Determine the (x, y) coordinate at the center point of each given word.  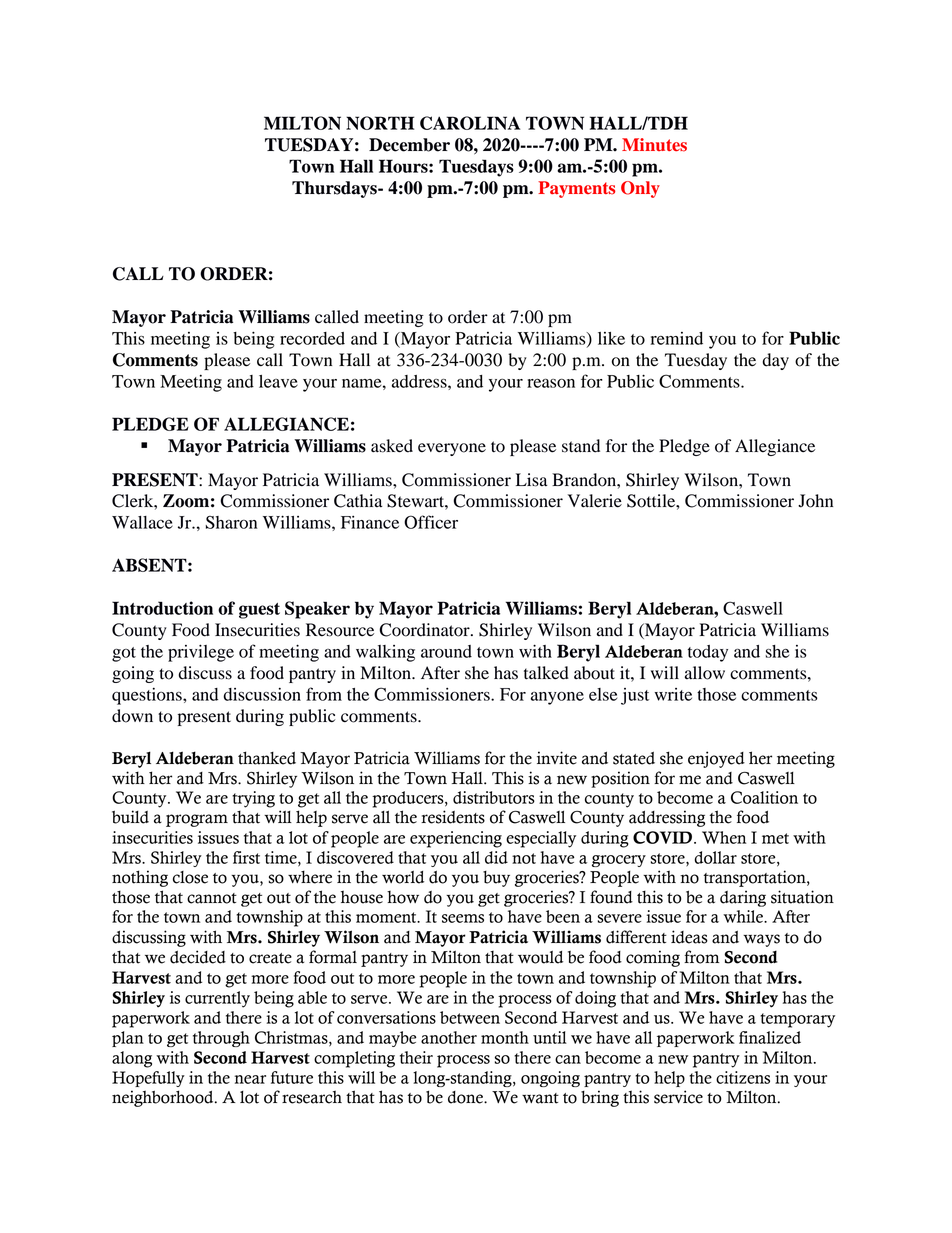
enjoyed (716, 759)
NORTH (380, 123)
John (815, 501)
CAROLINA (470, 123)
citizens (743, 1077)
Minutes (654, 145)
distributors (494, 797)
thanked (267, 758)
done (466, 1097)
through (221, 1039)
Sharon (231, 522)
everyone (452, 449)
